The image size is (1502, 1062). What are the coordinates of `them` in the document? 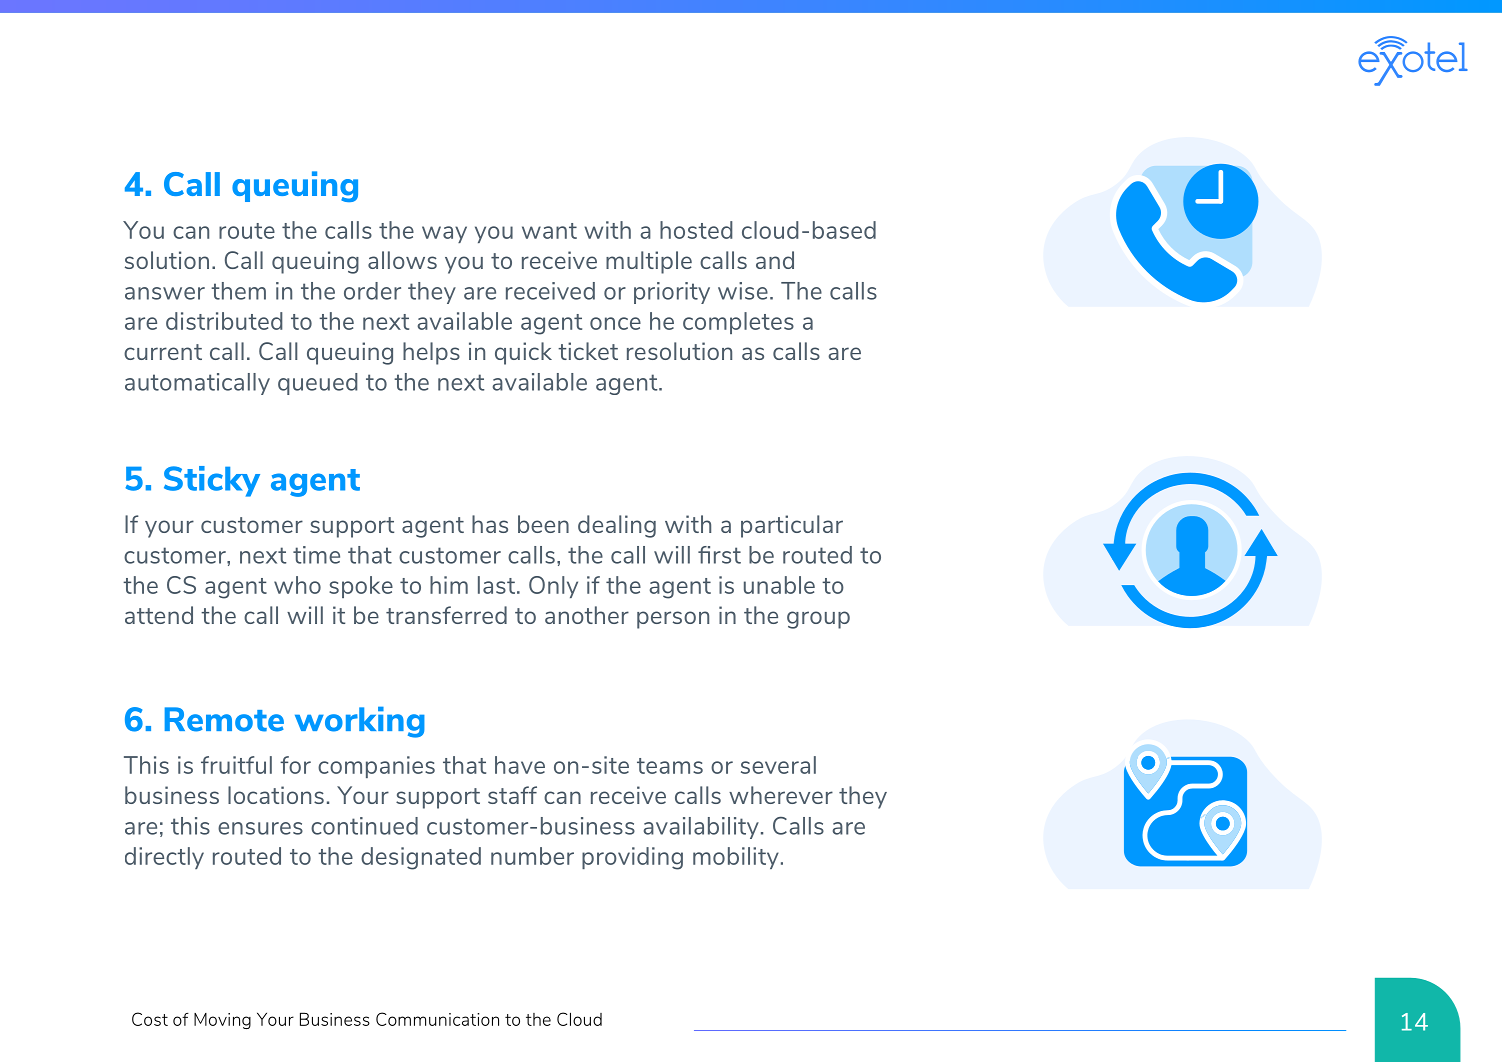 It's located at (238, 291).
